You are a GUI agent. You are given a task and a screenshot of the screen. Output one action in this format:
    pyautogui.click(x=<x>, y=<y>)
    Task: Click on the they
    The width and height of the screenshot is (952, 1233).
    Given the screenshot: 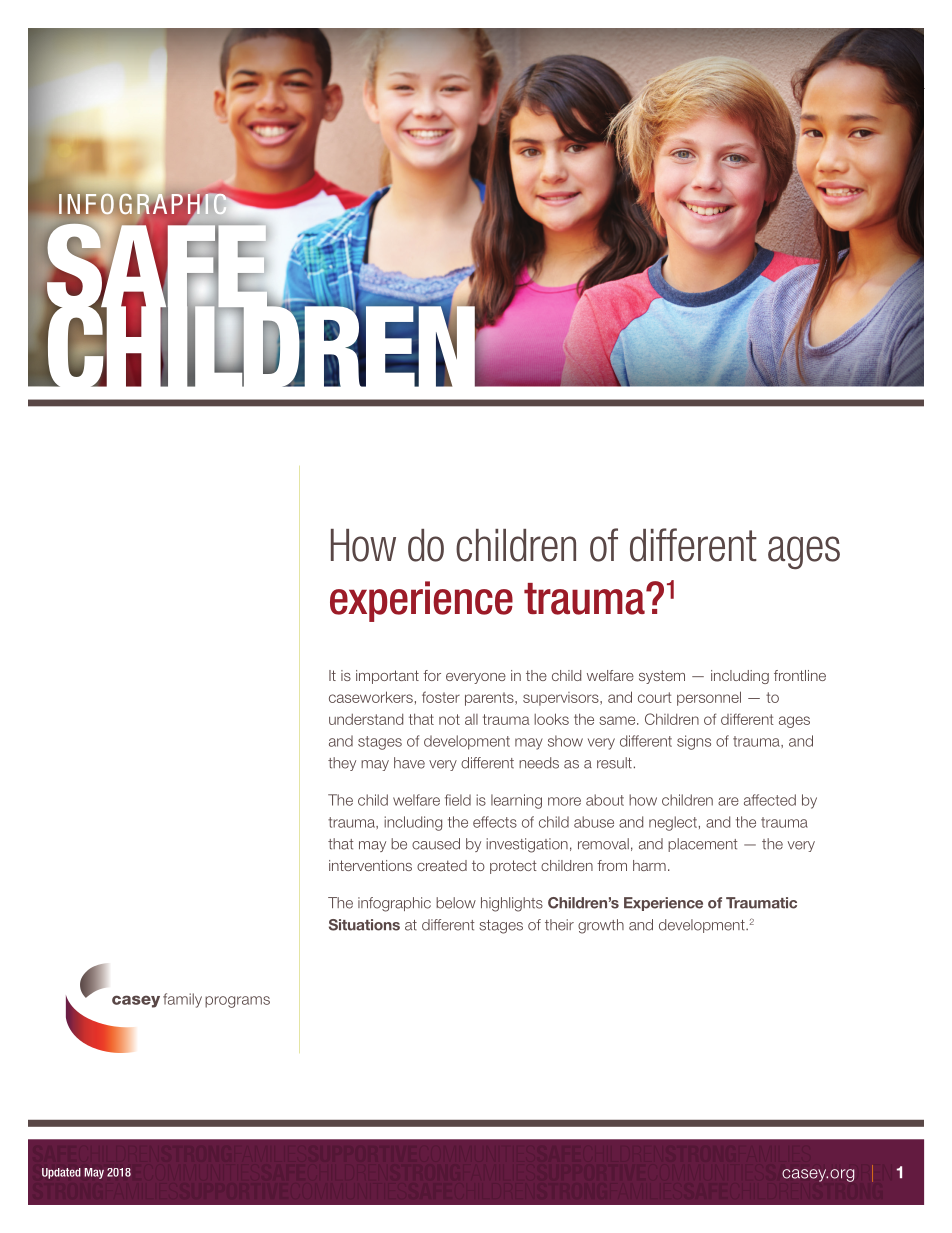 What is the action you would take?
    pyautogui.click(x=342, y=764)
